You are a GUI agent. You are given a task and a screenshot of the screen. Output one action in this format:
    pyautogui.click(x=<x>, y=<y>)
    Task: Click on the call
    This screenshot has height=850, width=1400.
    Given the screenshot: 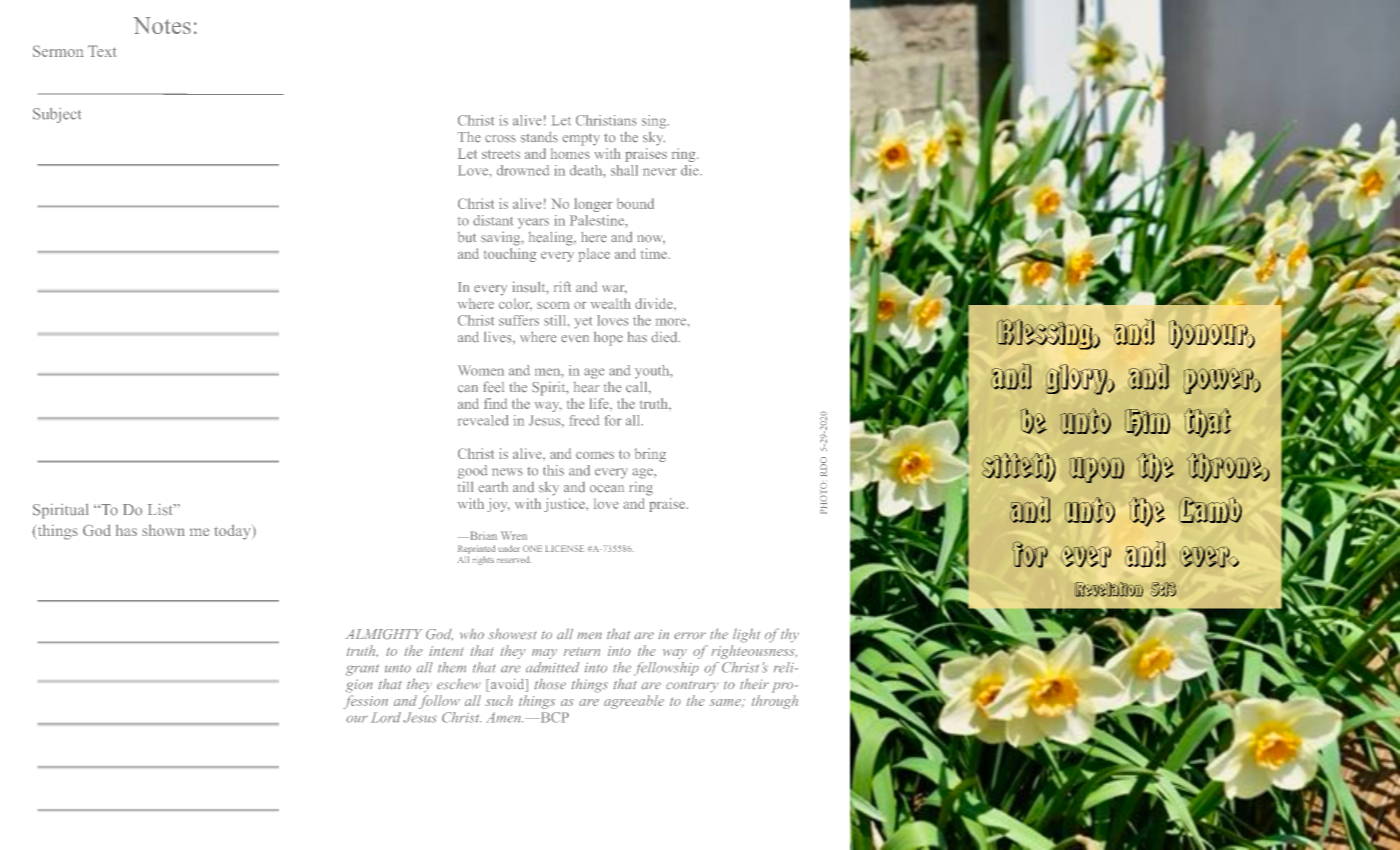 What is the action you would take?
    pyautogui.click(x=638, y=387)
